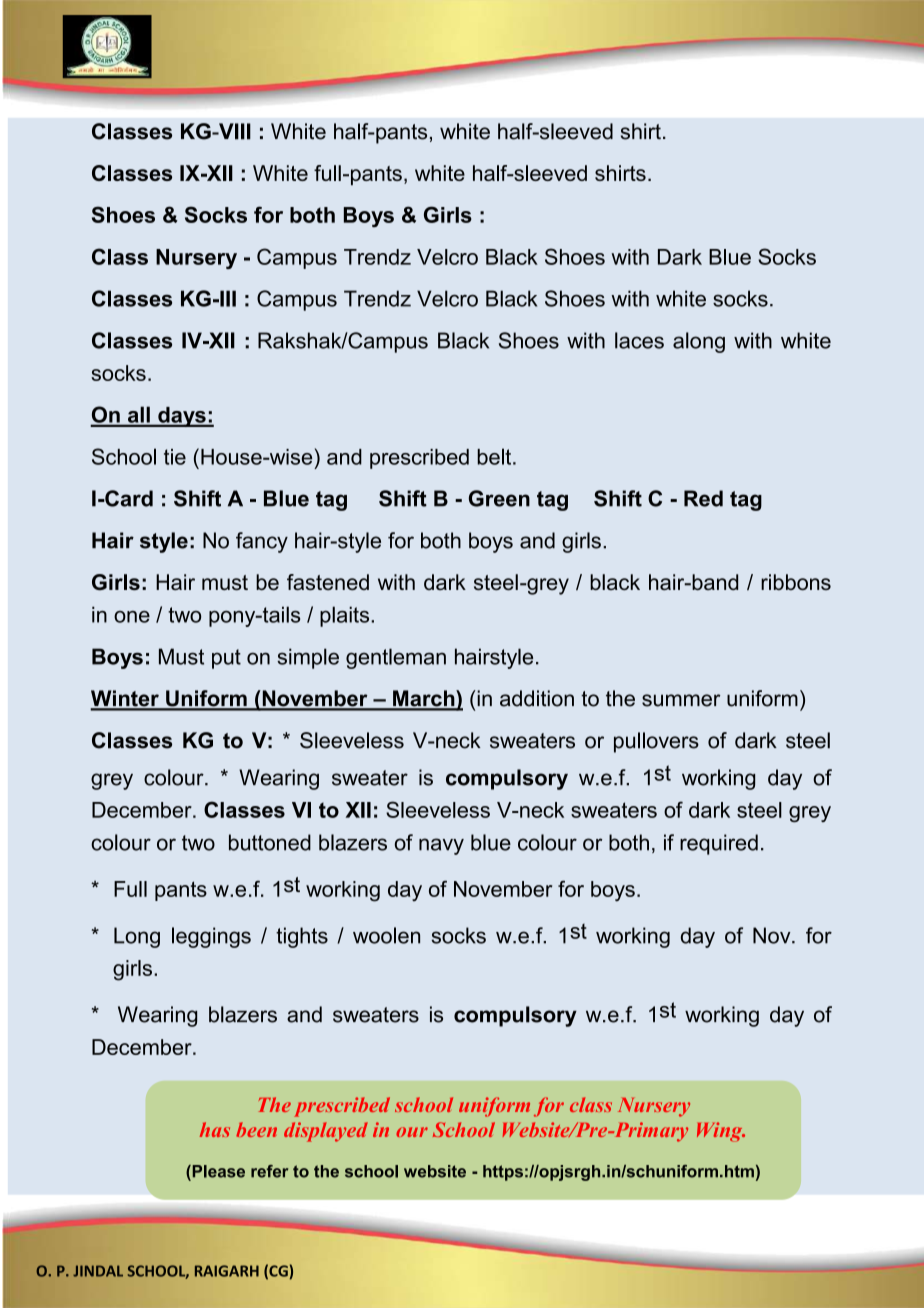 The width and height of the page is (924, 1308). What do you see at coordinates (495, 456) in the page?
I see `belt` at bounding box center [495, 456].
